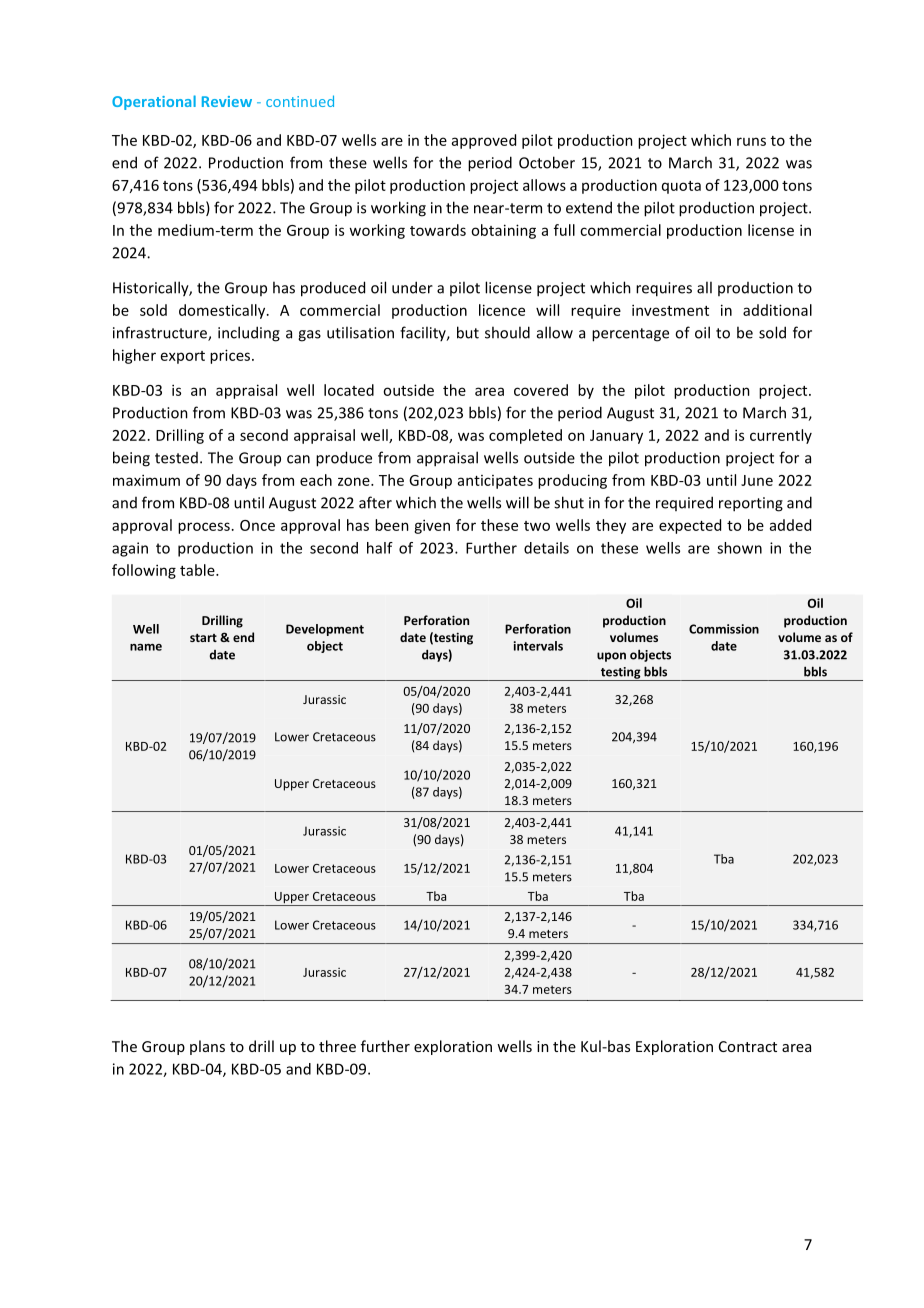 The width and height of the screenshot is (924, 1308). I want to click on Contract, so click(748, 1046).
